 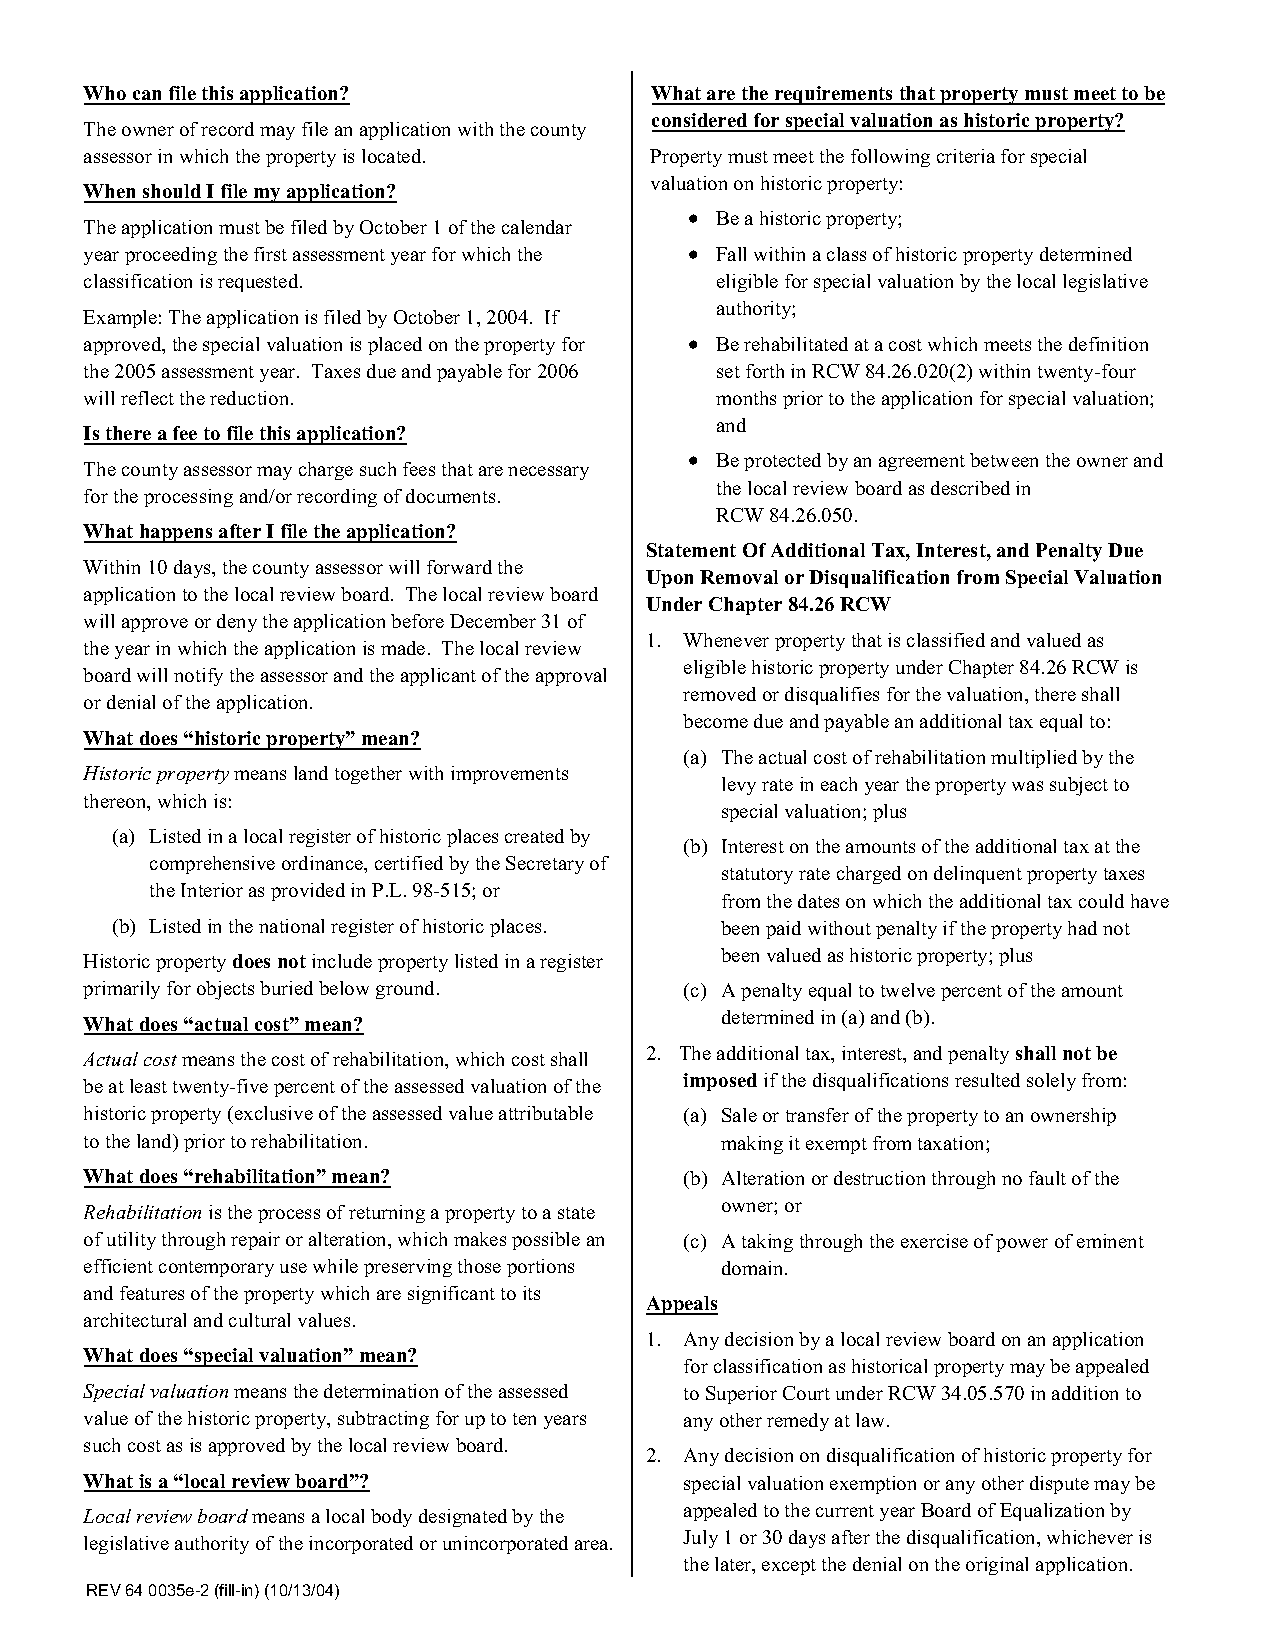 What do you see at coordinates (548, 473) in the image?
I see `necessary` at bounding box center [548, 473].
